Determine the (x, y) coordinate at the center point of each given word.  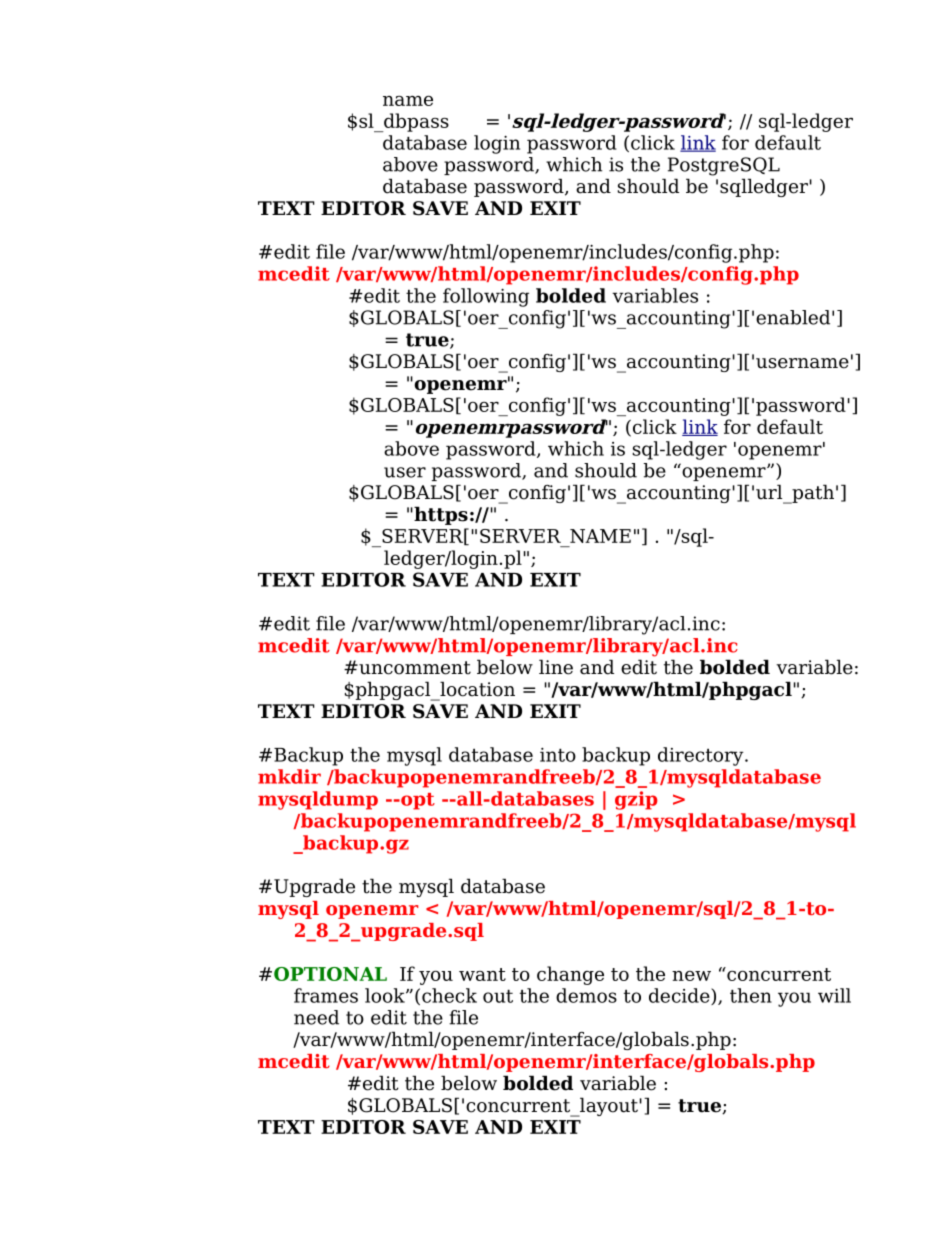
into (558, 755)
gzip (636, 800)
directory (702, 756)
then (751, 995)
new (691, 976)
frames (326, 995)
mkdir (289, 776)
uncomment (414, 668)
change (570, 975)
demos (586, 995)
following (486, 297)
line (556, 667)
